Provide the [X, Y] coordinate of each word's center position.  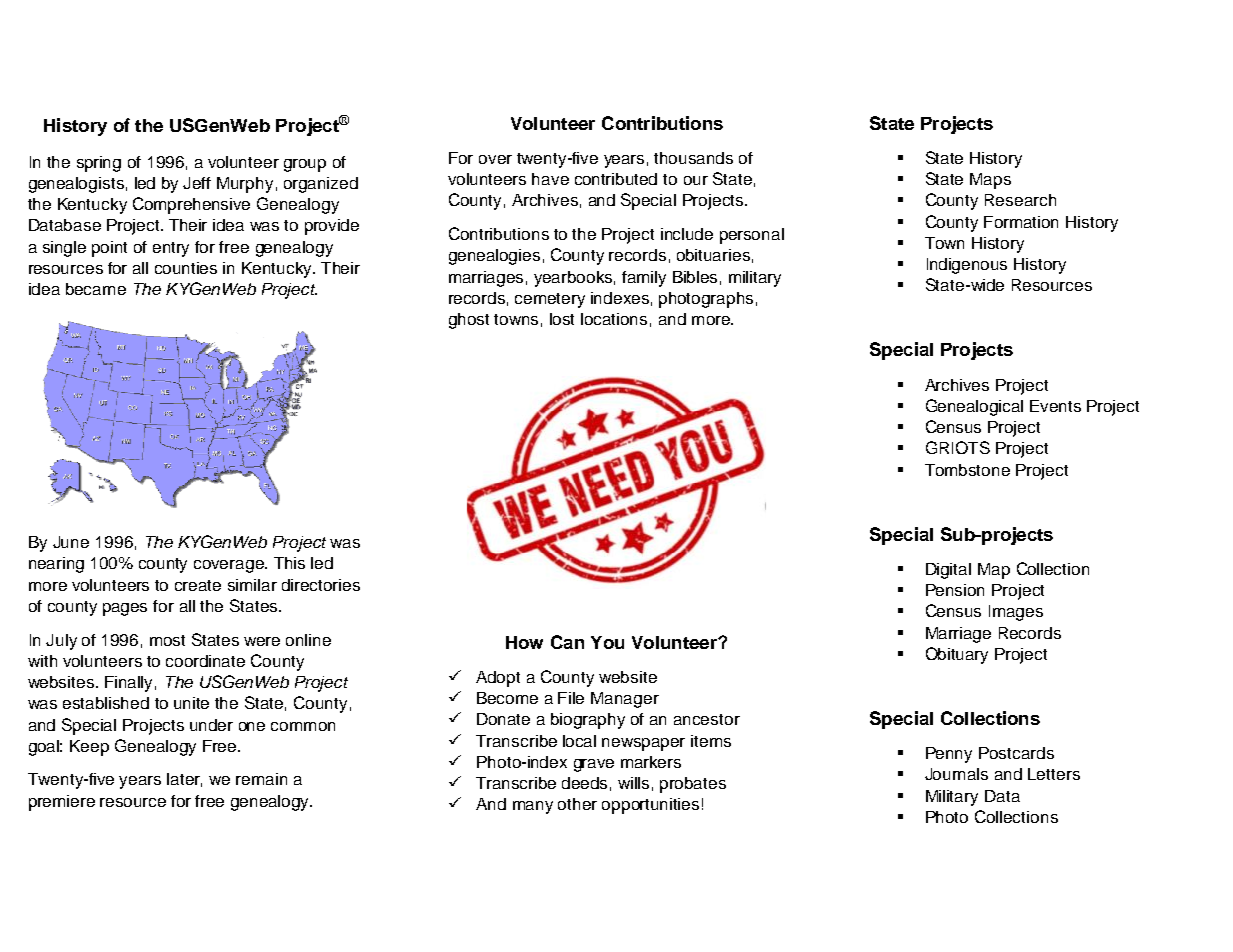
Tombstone [967, 470]
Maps [990, 181]
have [550, 179]
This [289, 563]
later [184, 780]
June [71, 542]
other [577, 804]
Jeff [197, 183]
